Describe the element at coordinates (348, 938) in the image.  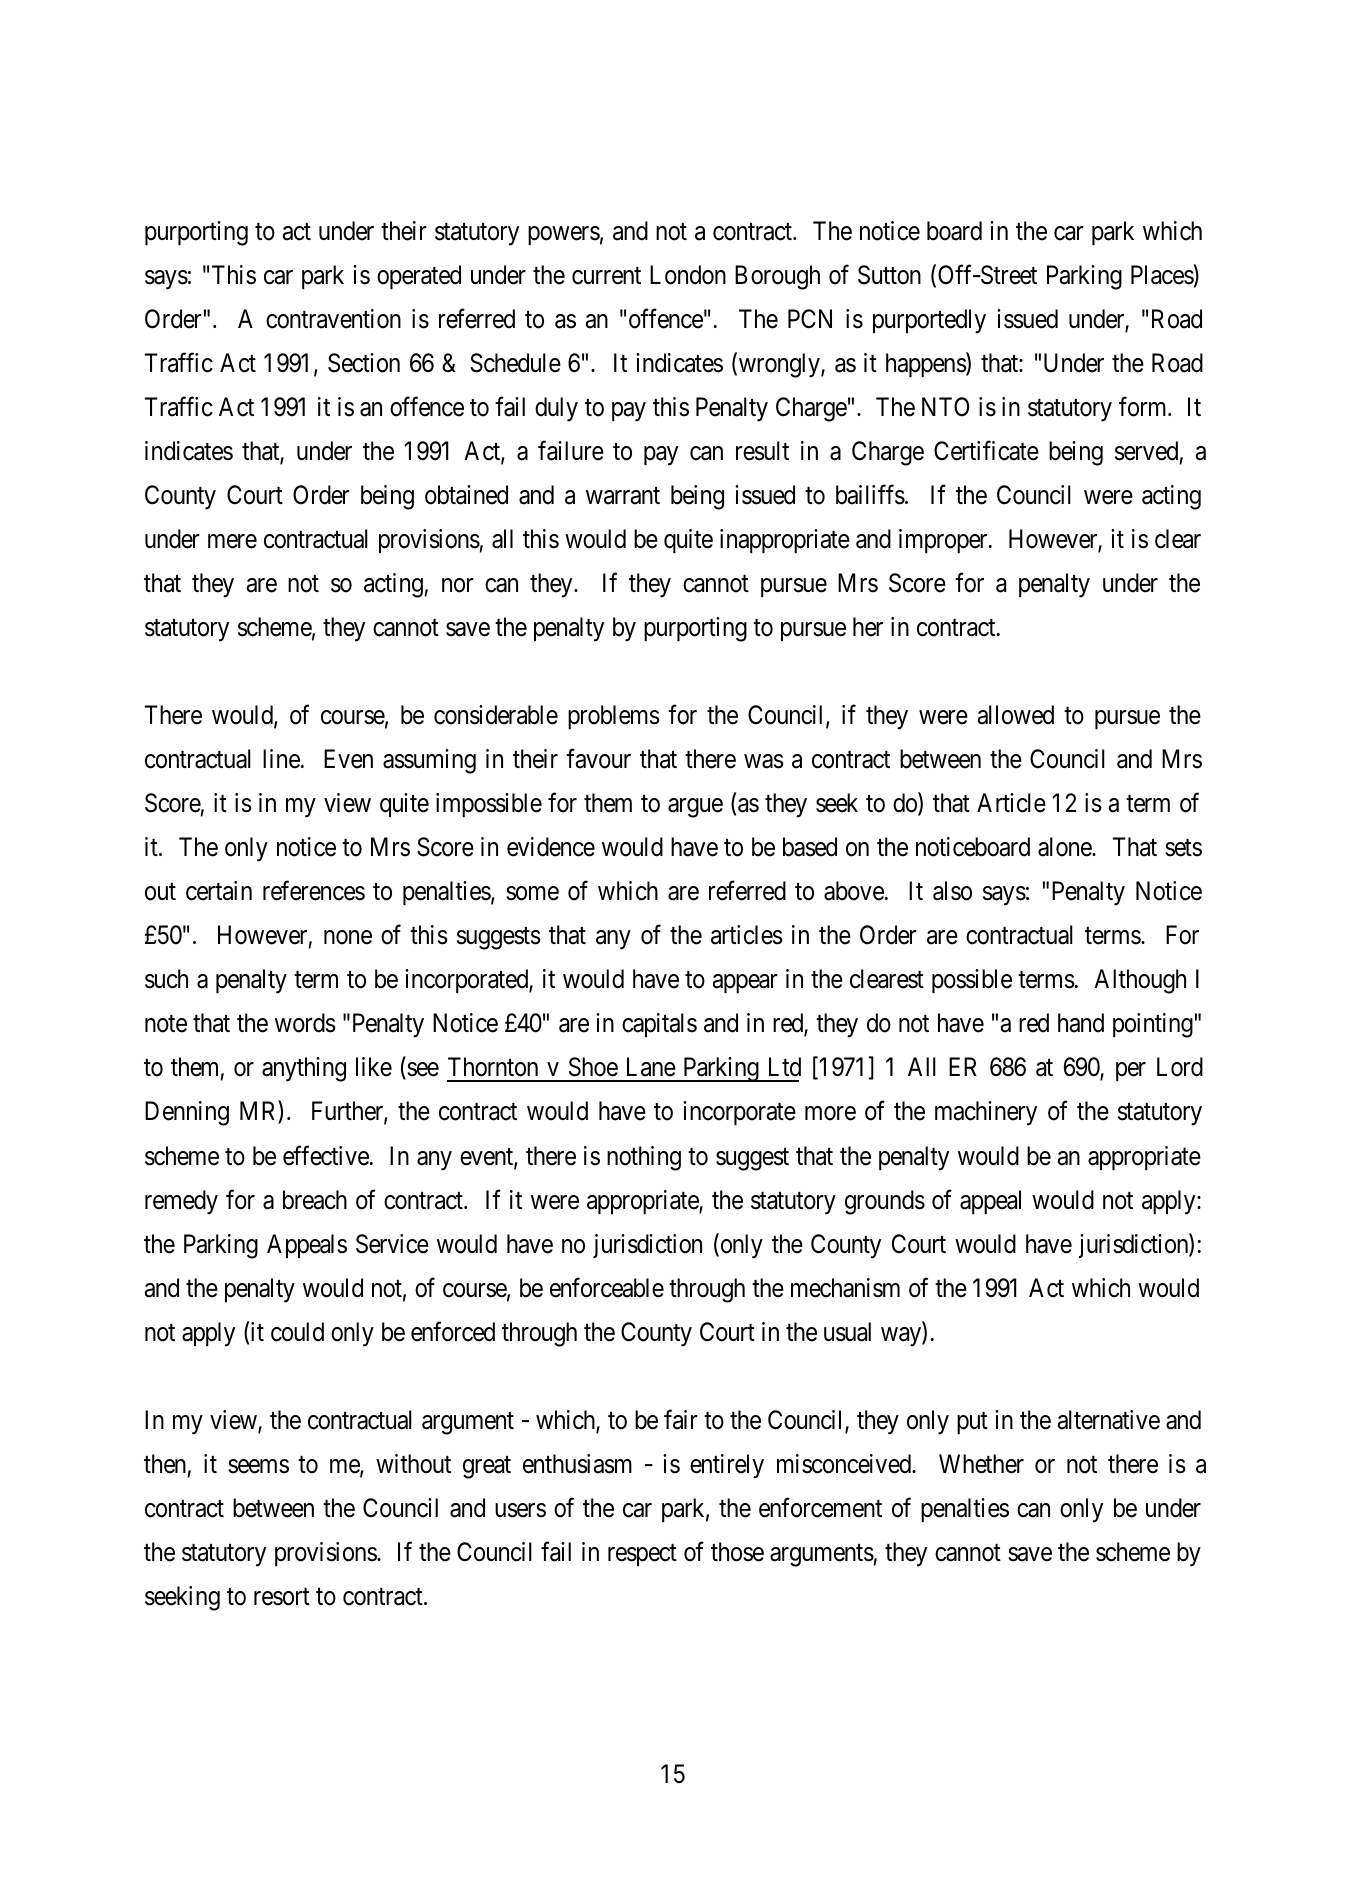
I see `none` at that location.
